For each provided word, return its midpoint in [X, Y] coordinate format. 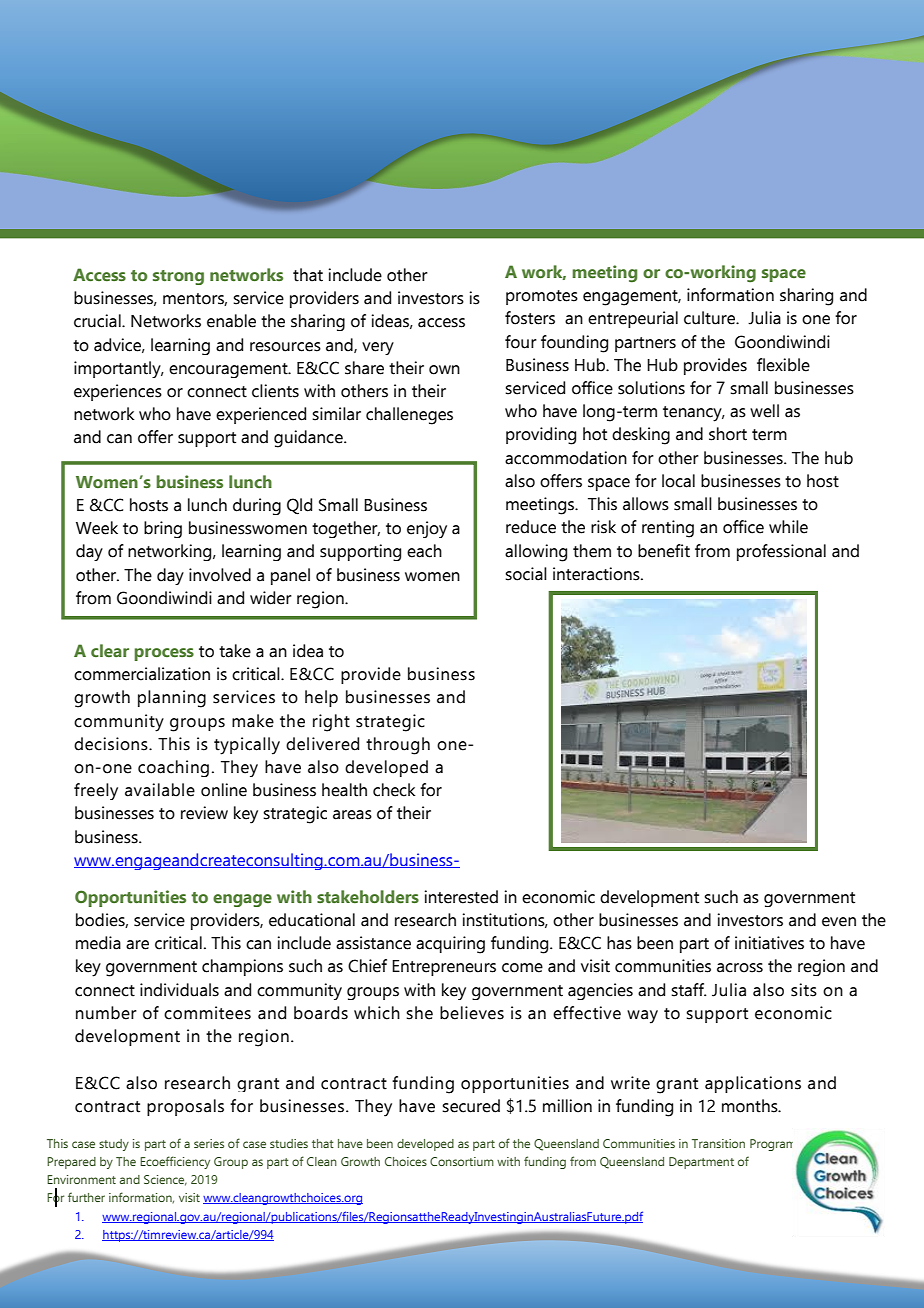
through [398, 746]
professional [781, 552]
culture [710, 318]
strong [178, 277]
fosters [530, 318]
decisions [112, 744]
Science [165, 1180]
